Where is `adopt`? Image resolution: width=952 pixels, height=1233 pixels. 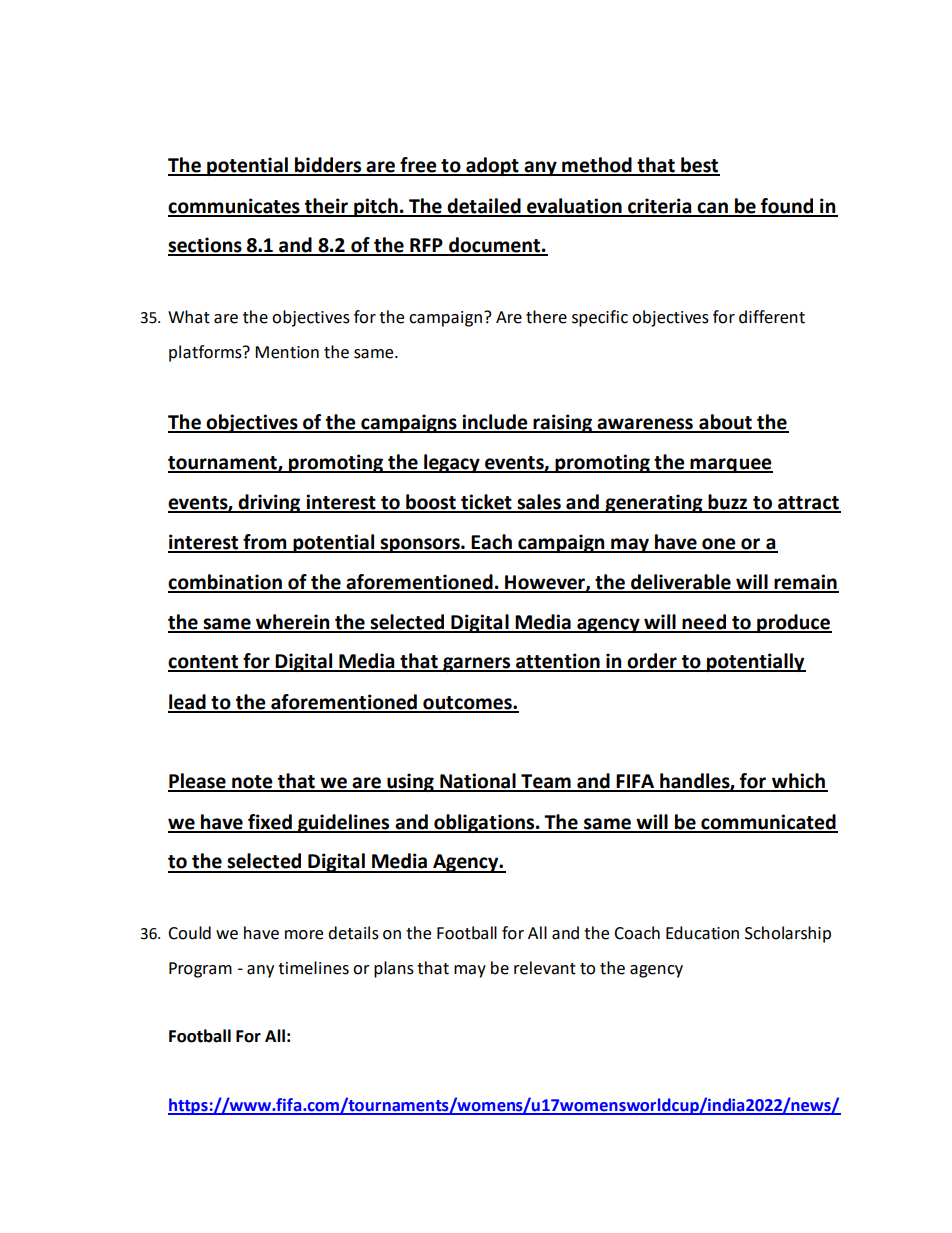 adopt is located at coordinates (492, 166).
